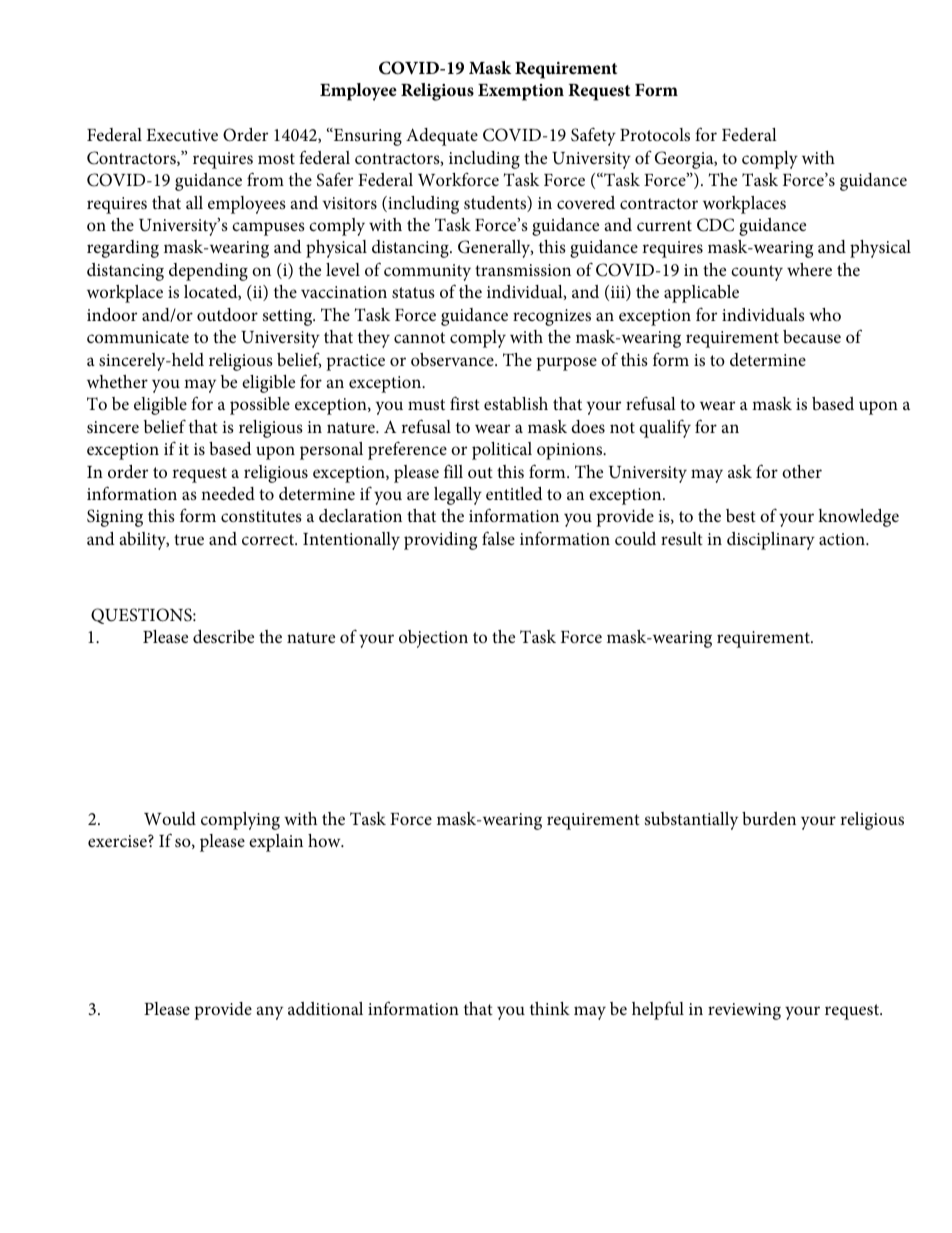 The width and height of the page is (952, 1233). What do you see at coordinates (182, 135) in the page?
I see `Executive` at bounding box center [182, 135].
